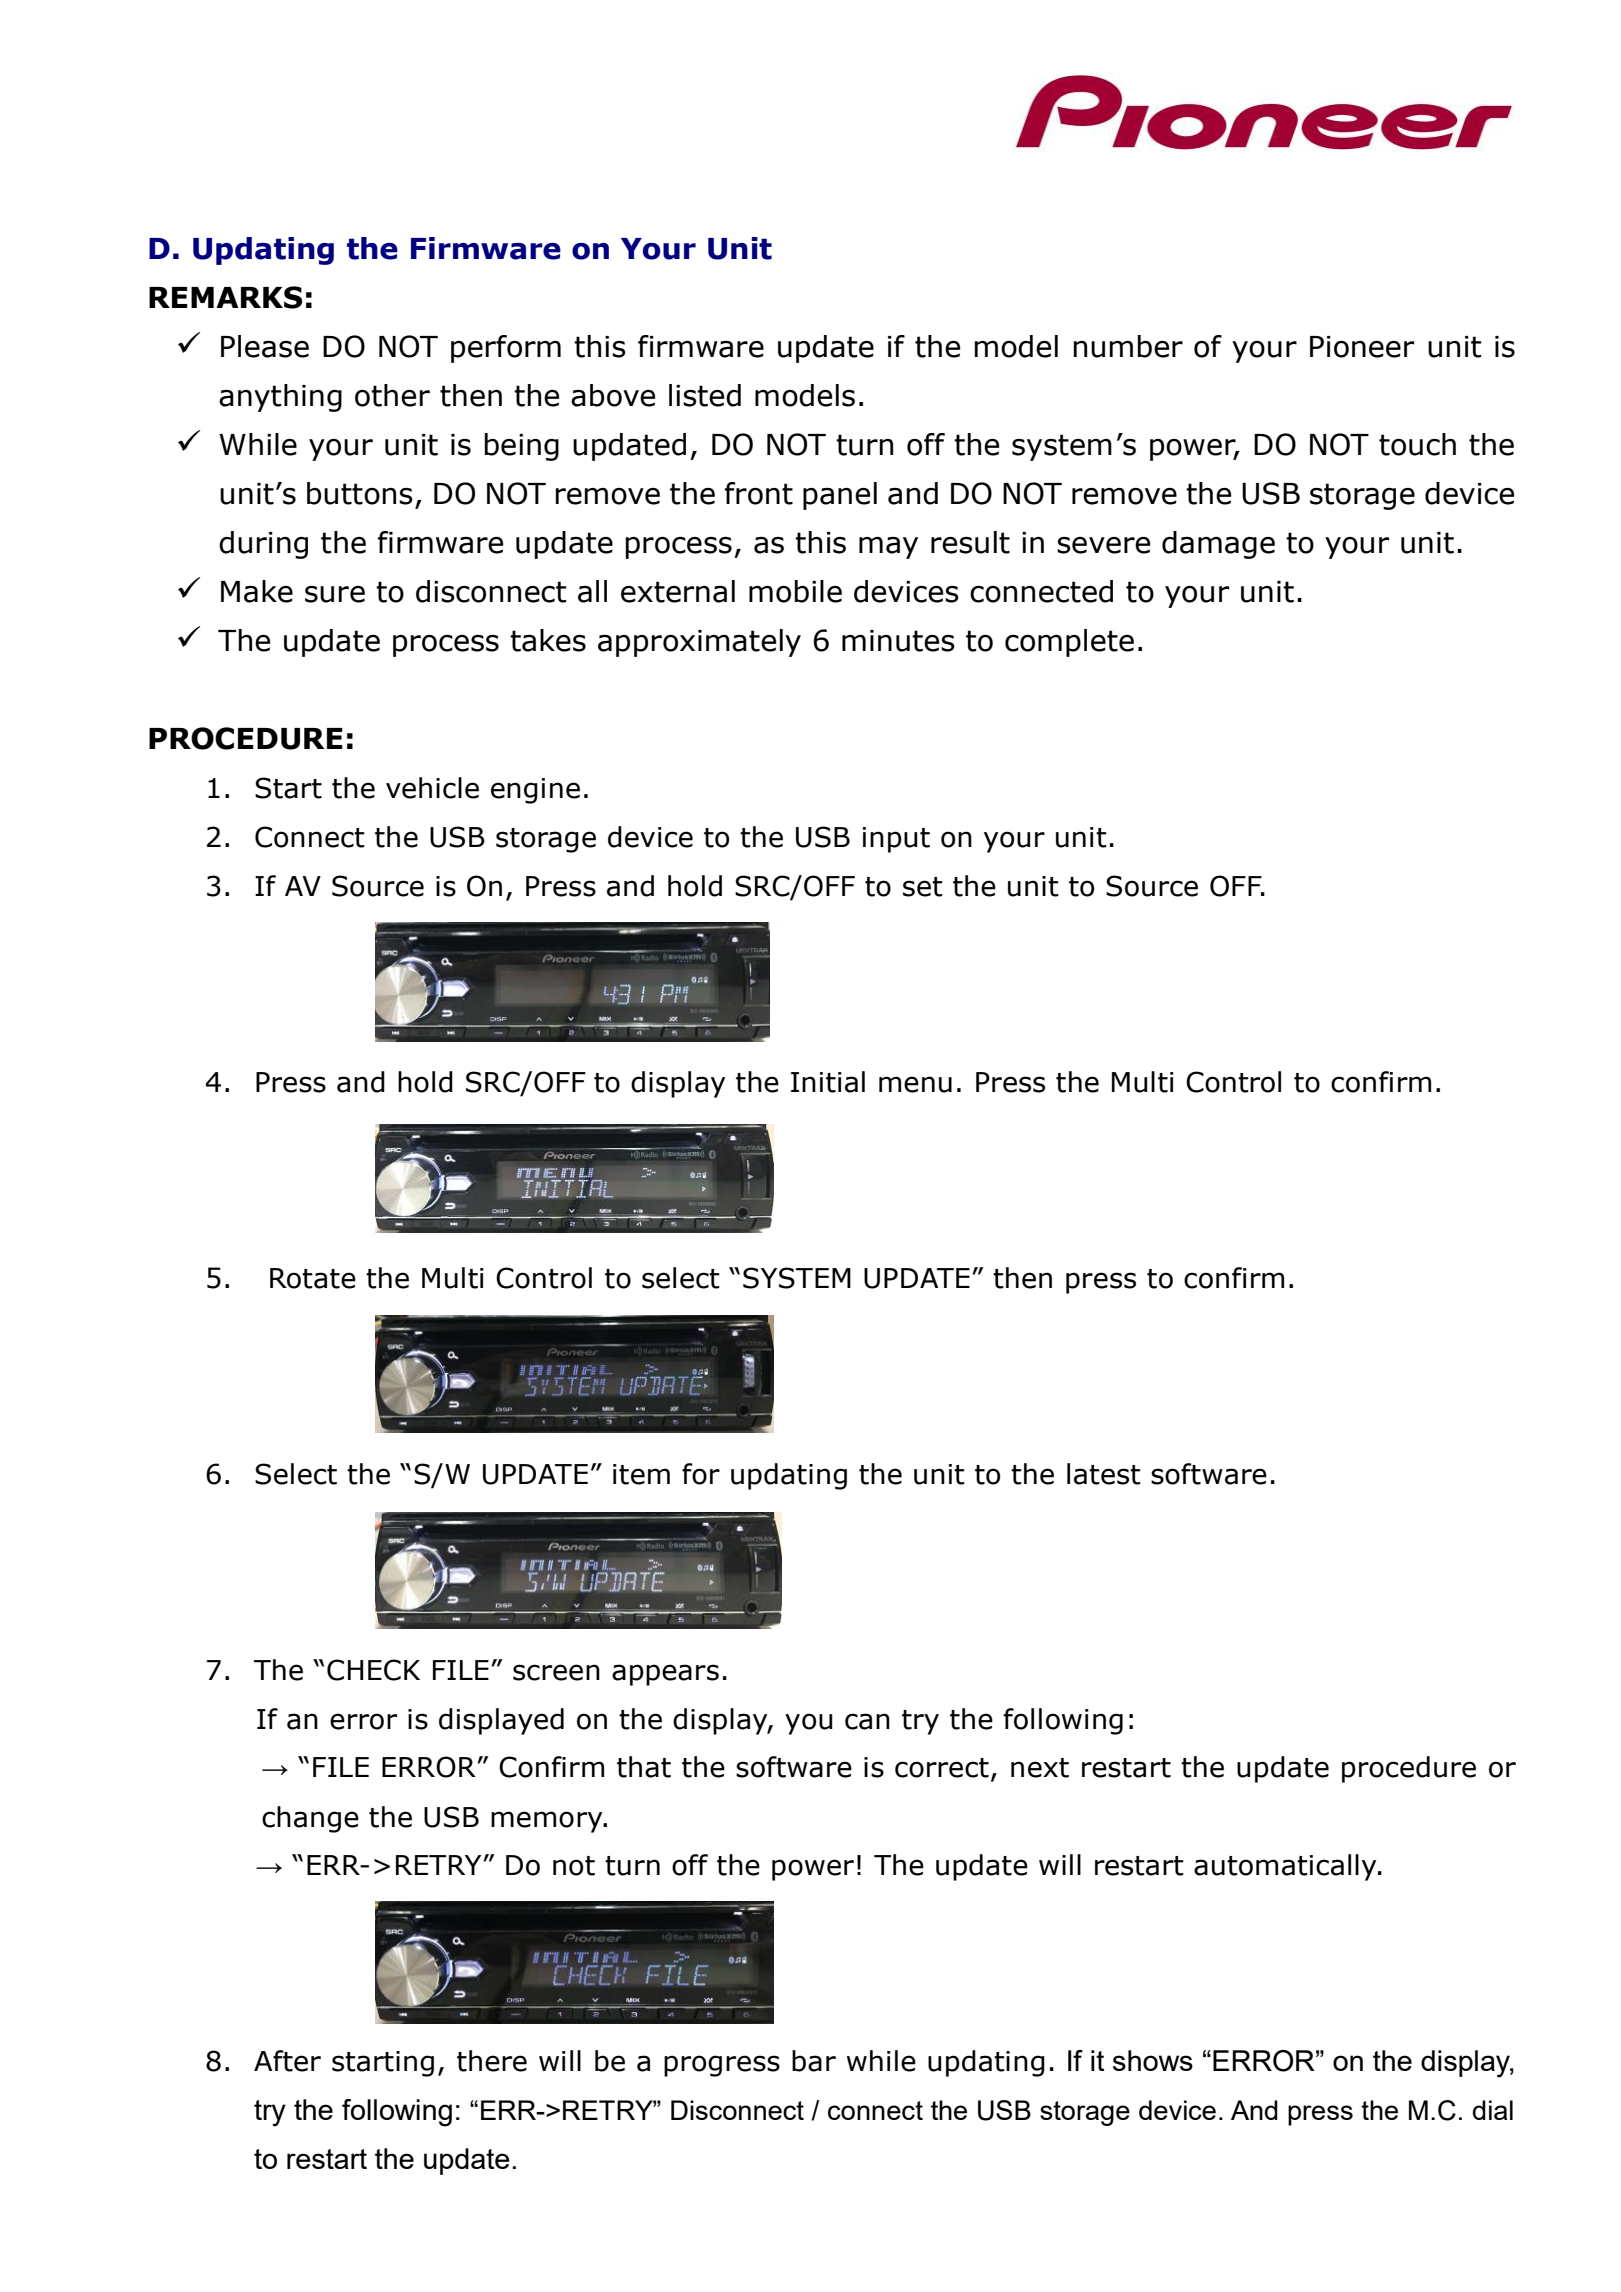 Image resolution: width=1621 pixels, height=2292 pixels. What do you see at coordinates (1362, 347) in the page?
I see `Pioneer` at bounding box center [1362, 347].
